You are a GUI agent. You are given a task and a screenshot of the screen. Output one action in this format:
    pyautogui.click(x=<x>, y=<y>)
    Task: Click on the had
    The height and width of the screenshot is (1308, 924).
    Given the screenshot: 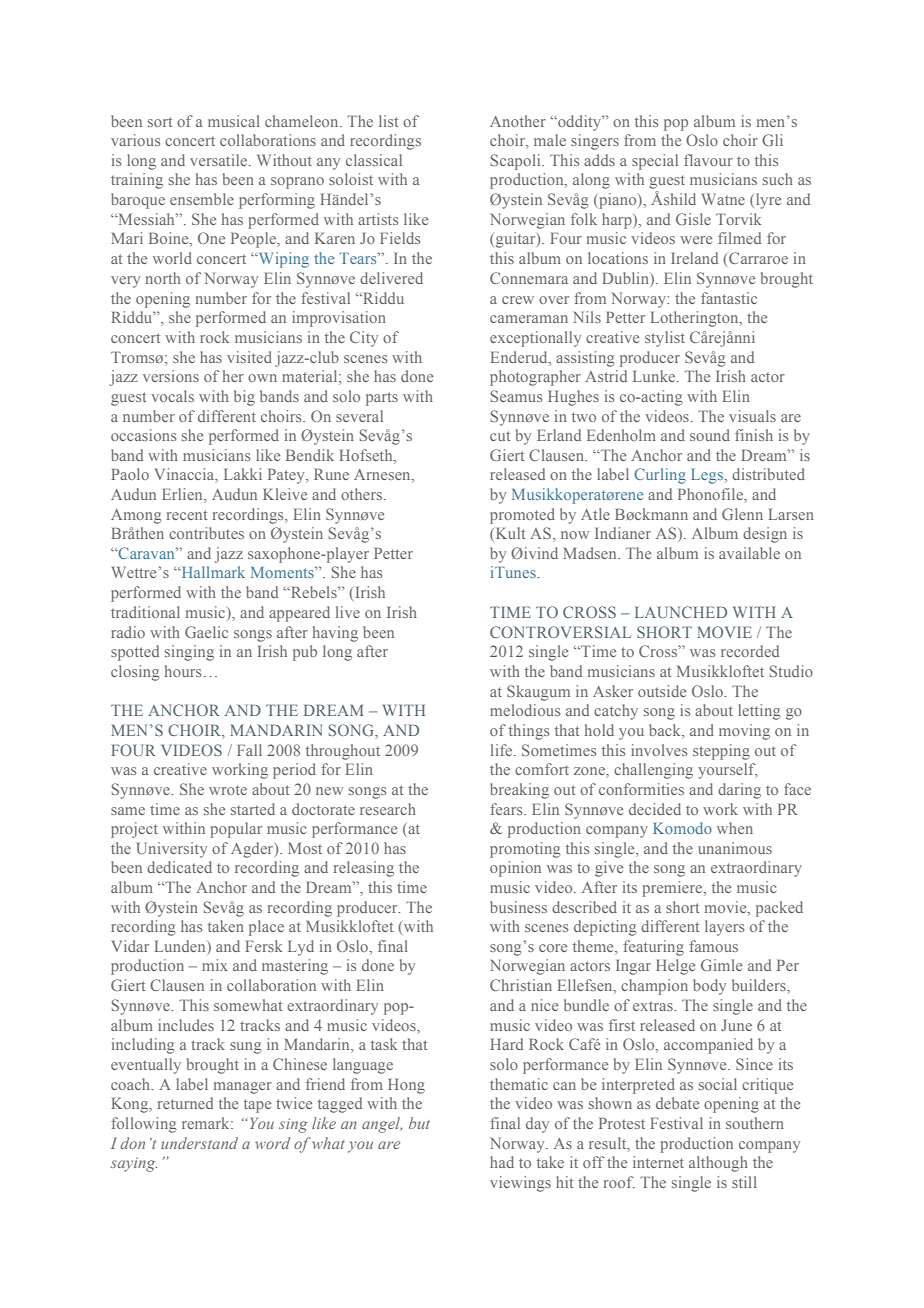 What is the action you would take?
    pyautogui.click(x=502, y=1162)
